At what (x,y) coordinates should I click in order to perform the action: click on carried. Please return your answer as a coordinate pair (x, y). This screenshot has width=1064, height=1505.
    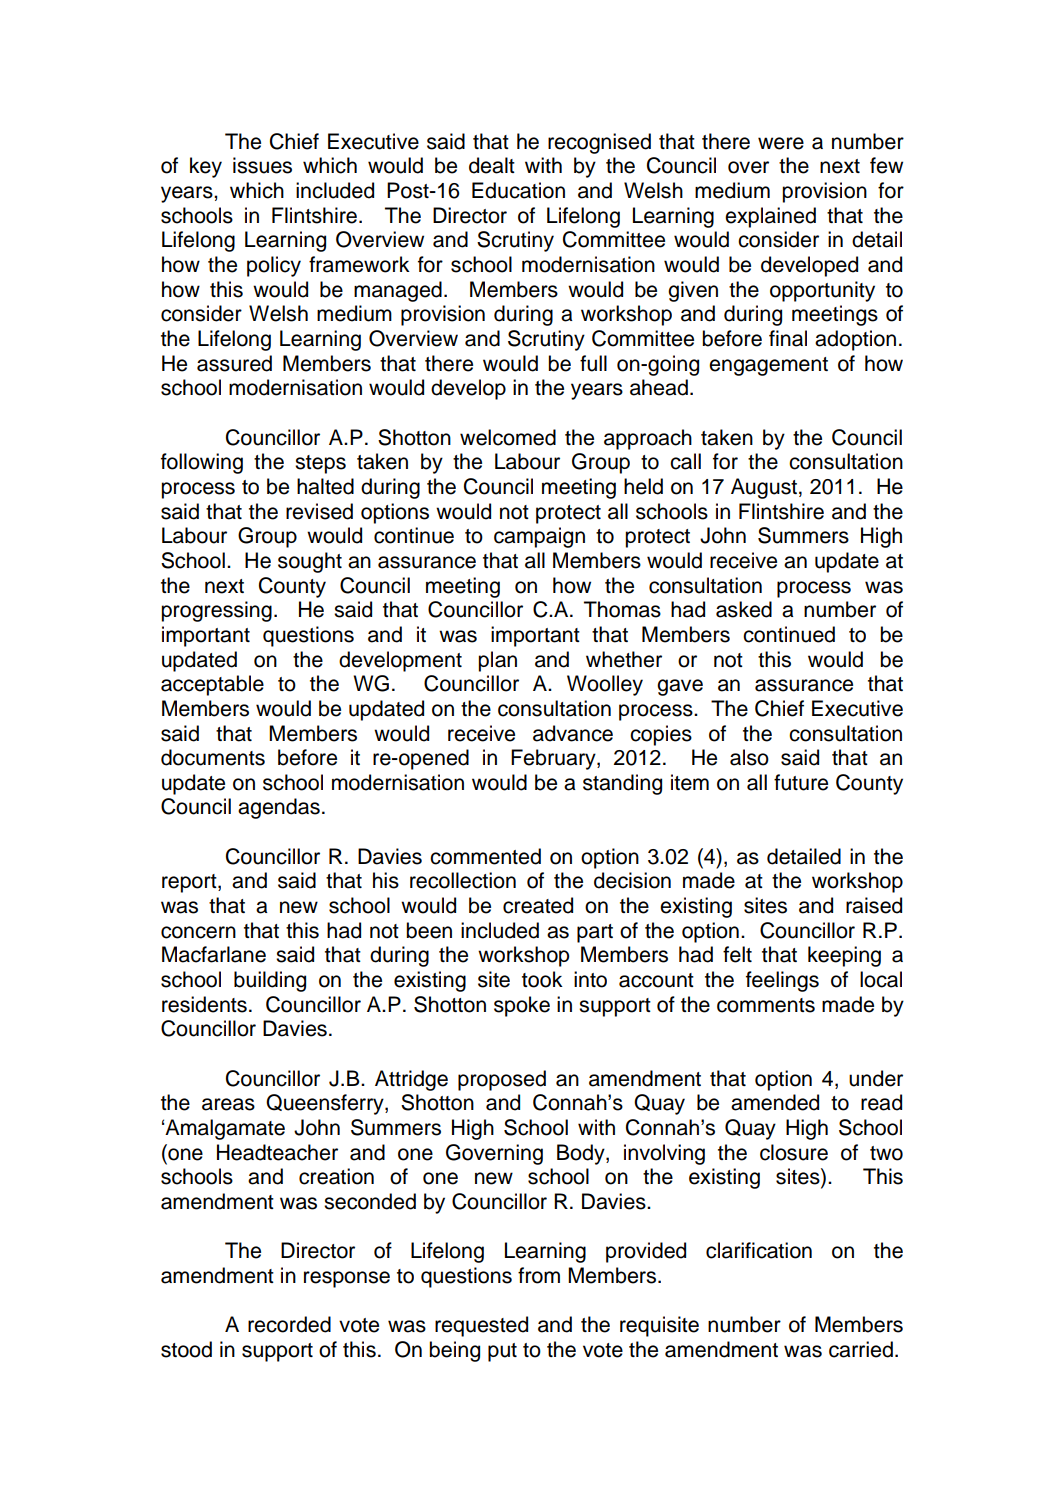
    Looking at the image, I should click on (861, 1349).
